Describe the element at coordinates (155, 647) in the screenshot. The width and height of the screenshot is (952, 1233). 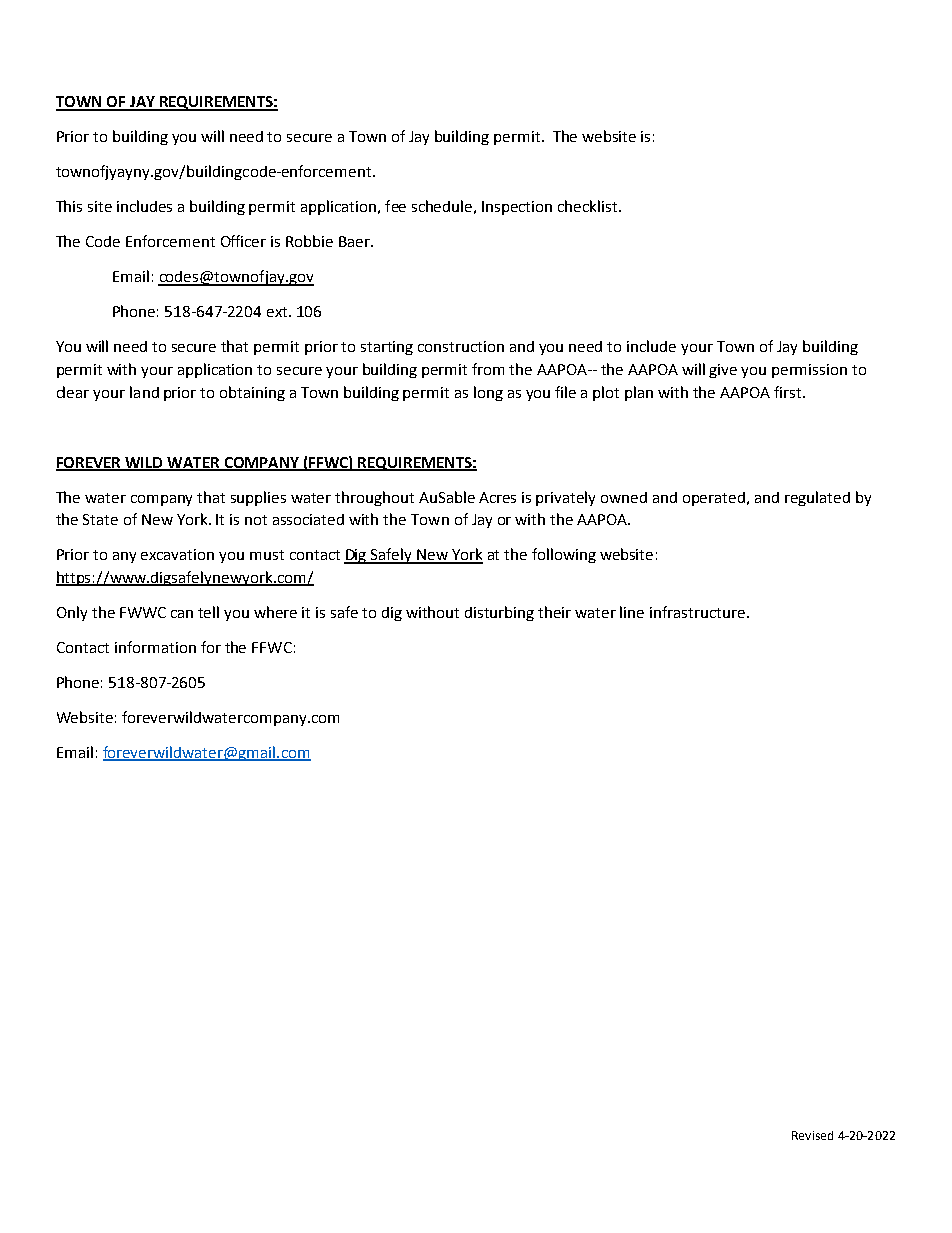
I see `information` at that location.
